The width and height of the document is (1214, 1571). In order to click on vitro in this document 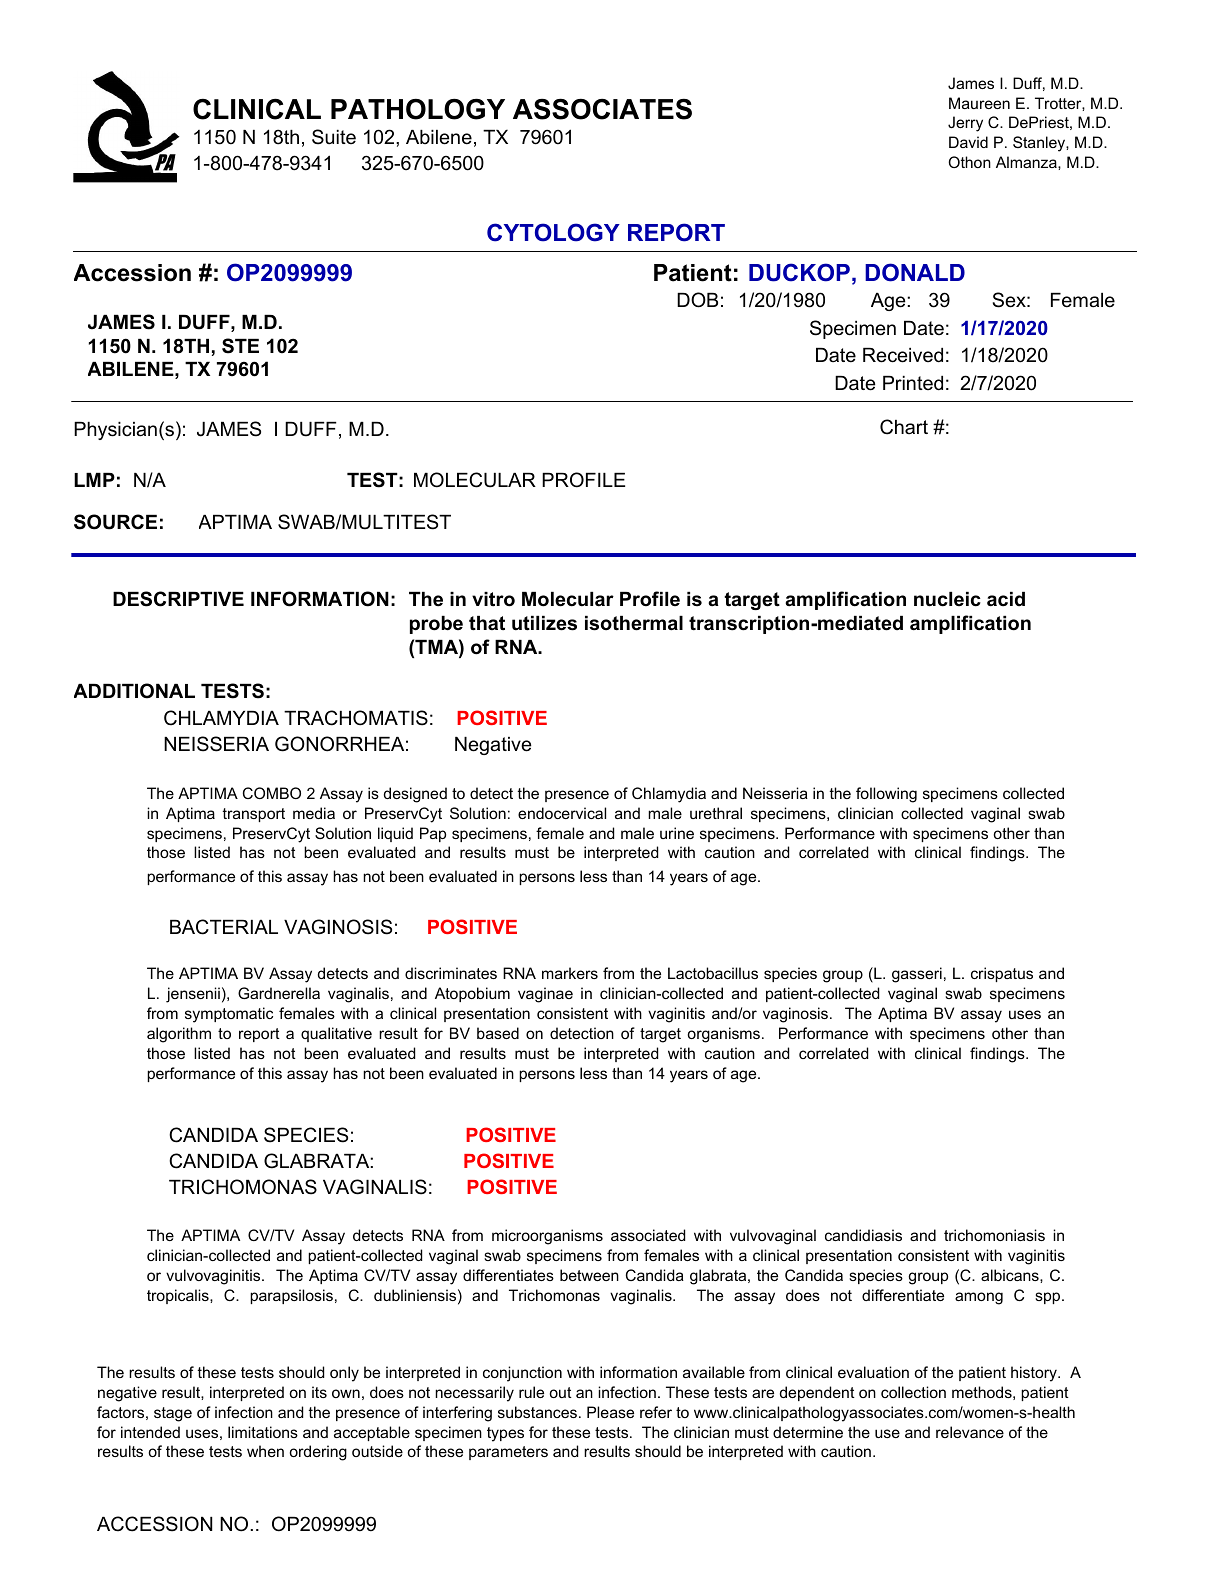, I will do `click(493, 599)`.
